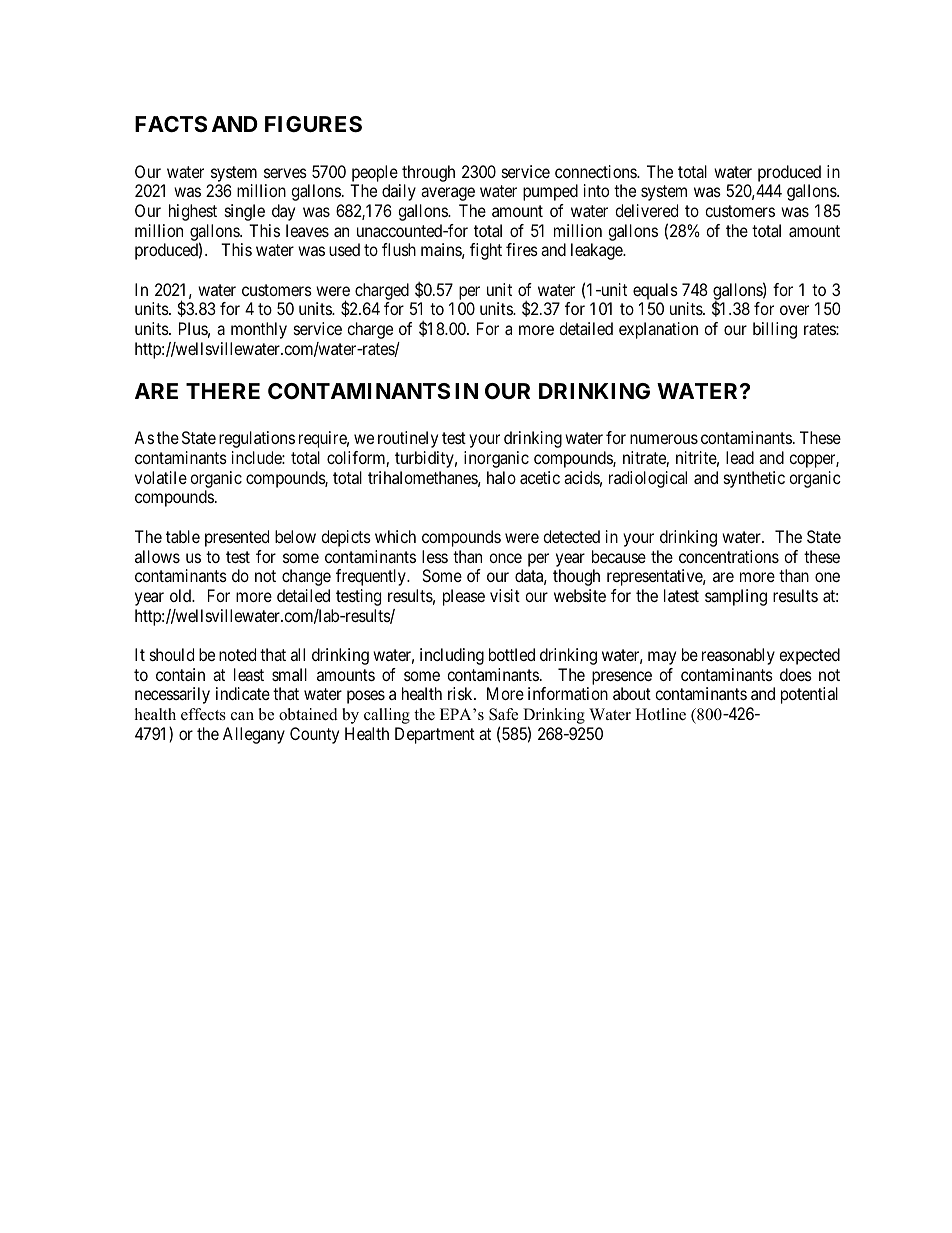  I want to click on monthly, so click(259, 330).
